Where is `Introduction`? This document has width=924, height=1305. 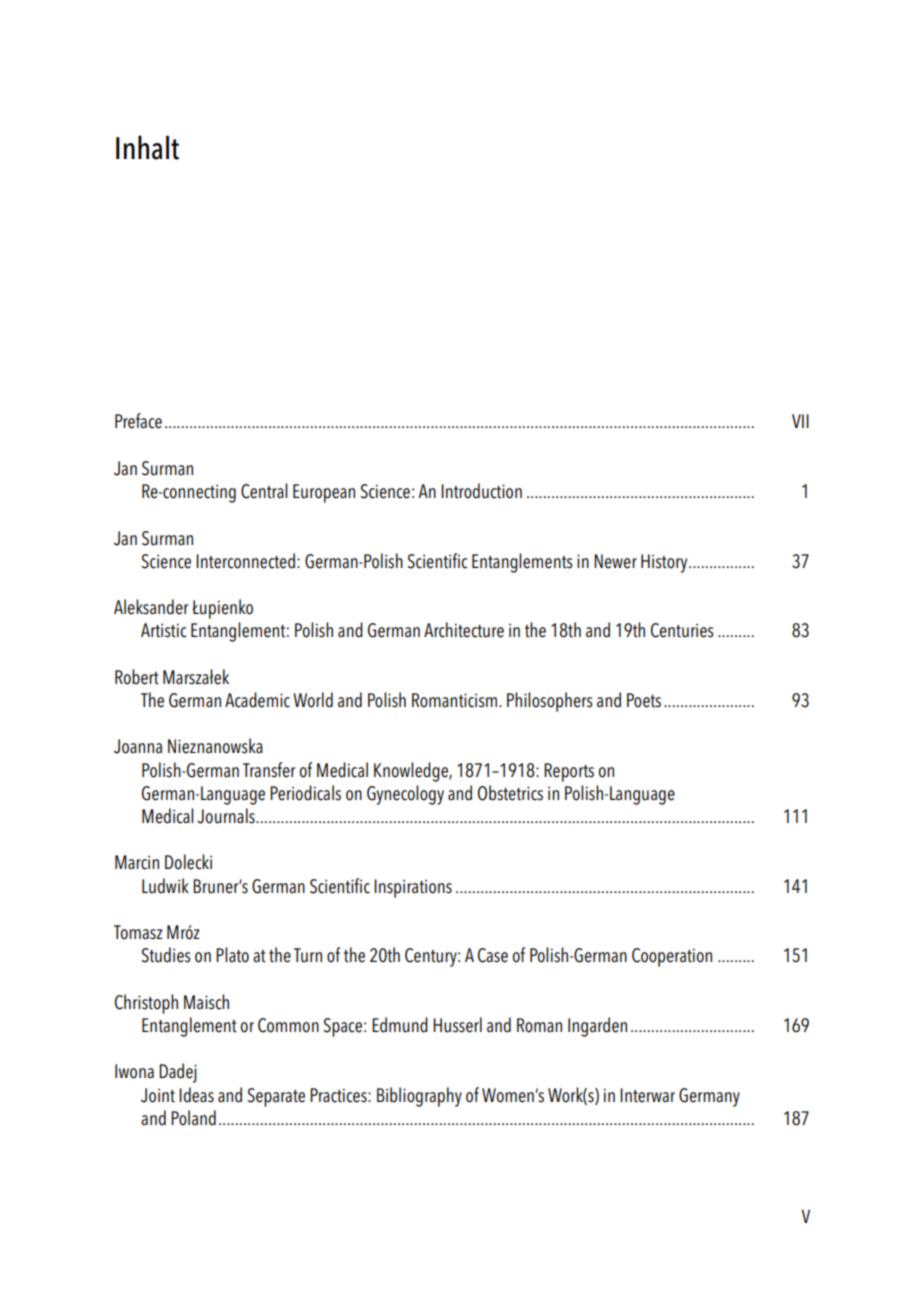
Introduction is located at coordinates (481, 491).
